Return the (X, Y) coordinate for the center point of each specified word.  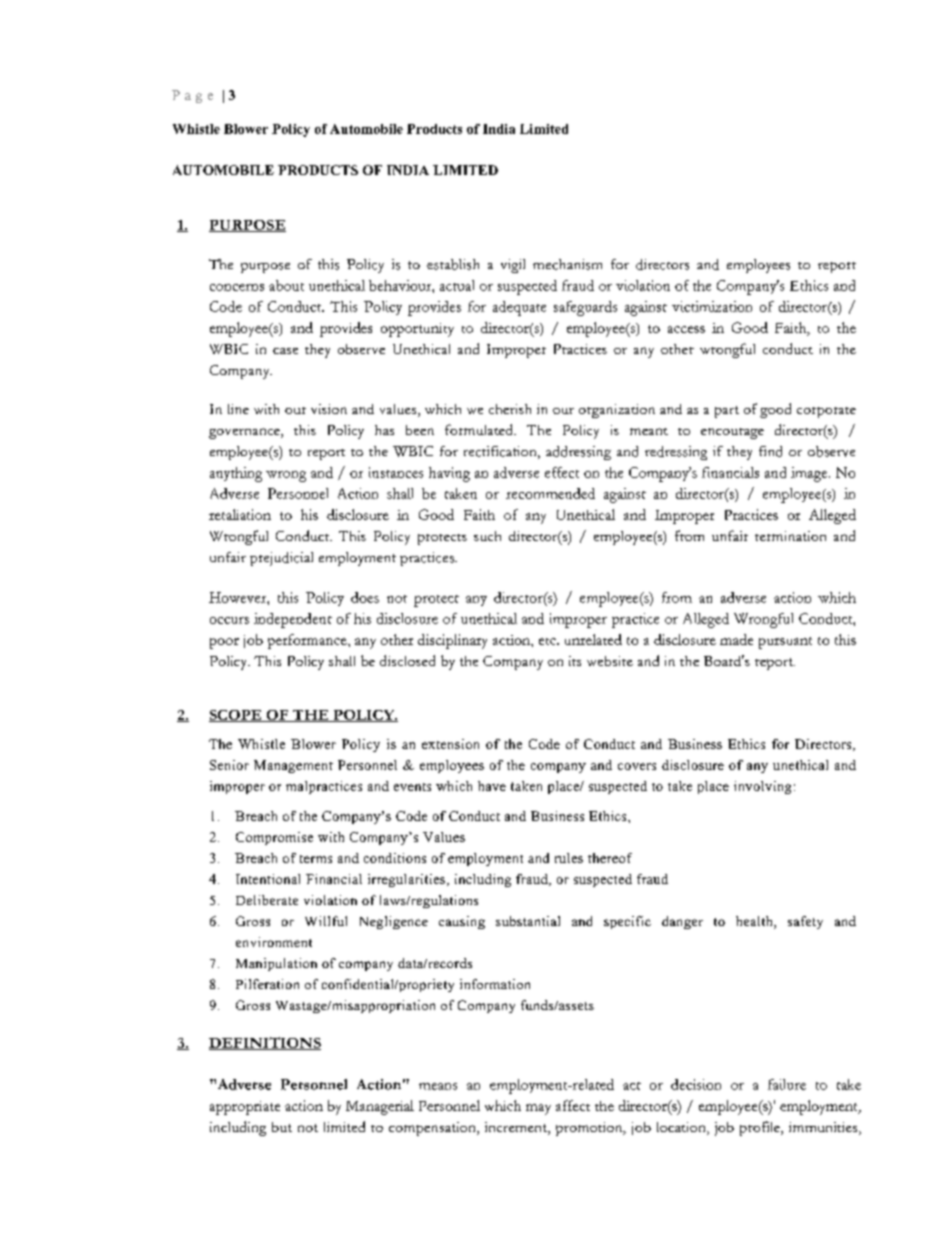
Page (192, 96)
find (770, 451)
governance (245, 433)
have (492, 786)
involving (762, 787)
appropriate (245, 1108)
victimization (712, 306)
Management (293, 766)
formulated (480, 429)
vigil (513, 266)
